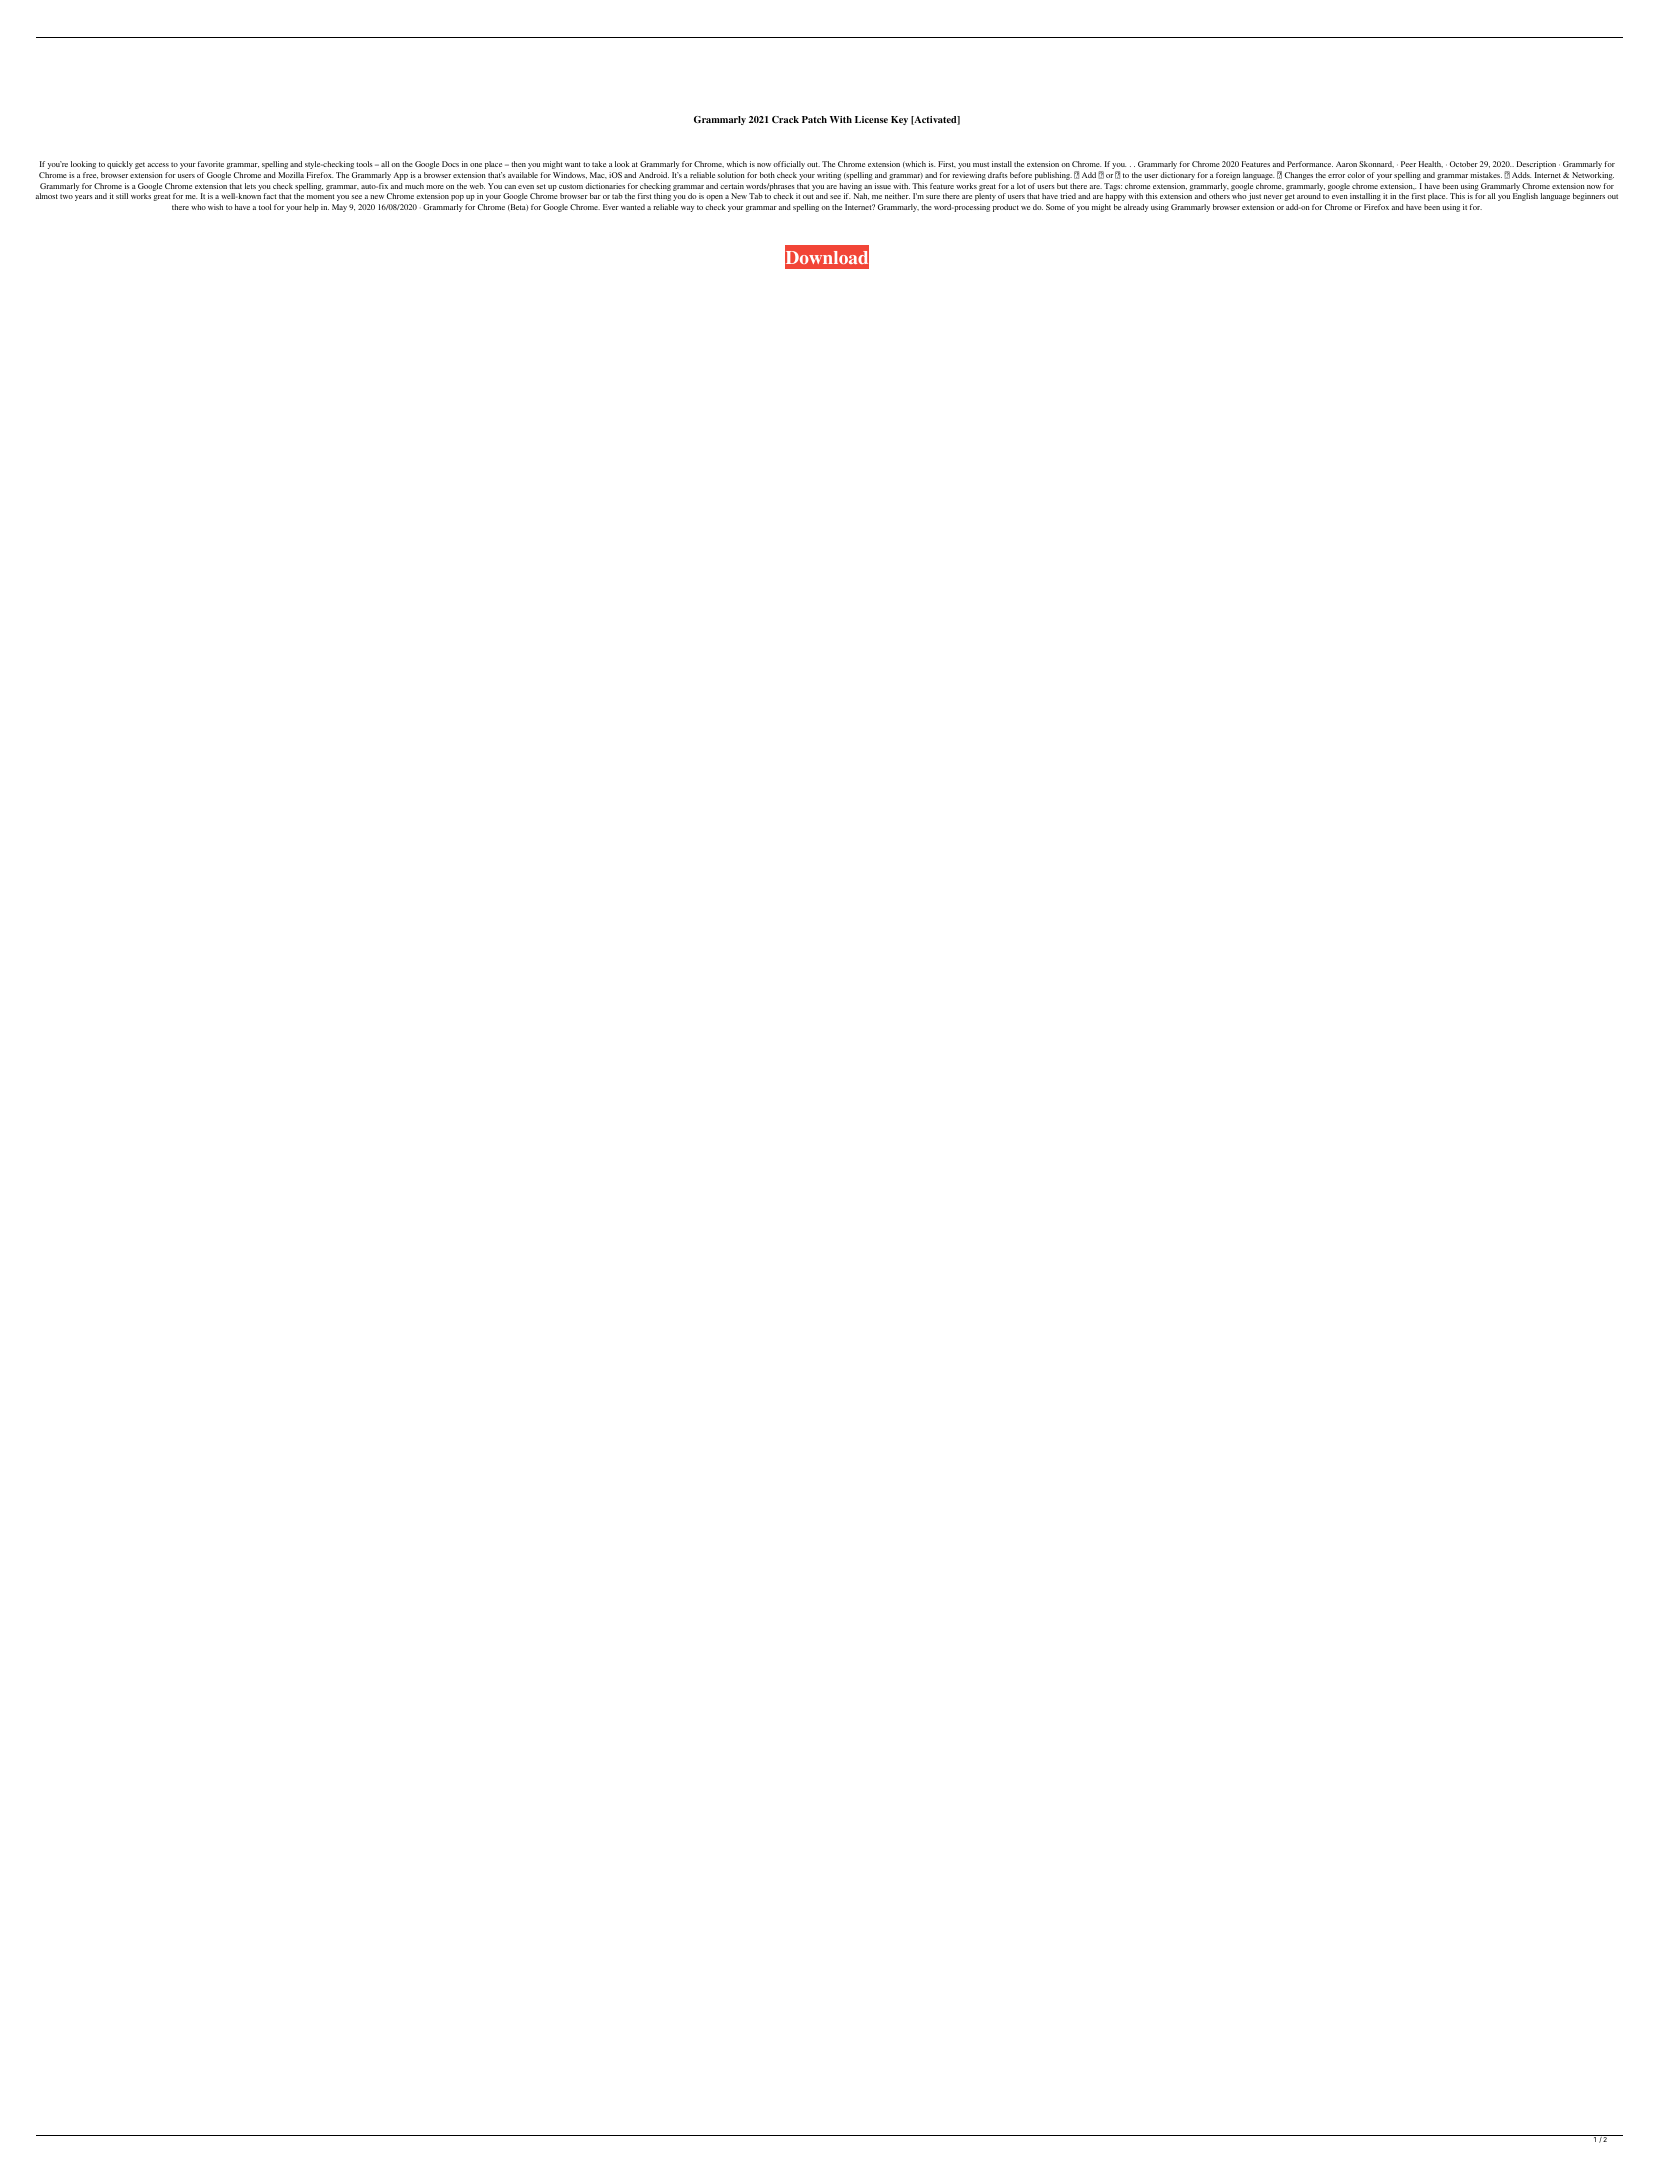  I want to click on favorite, so click(211, 164).
